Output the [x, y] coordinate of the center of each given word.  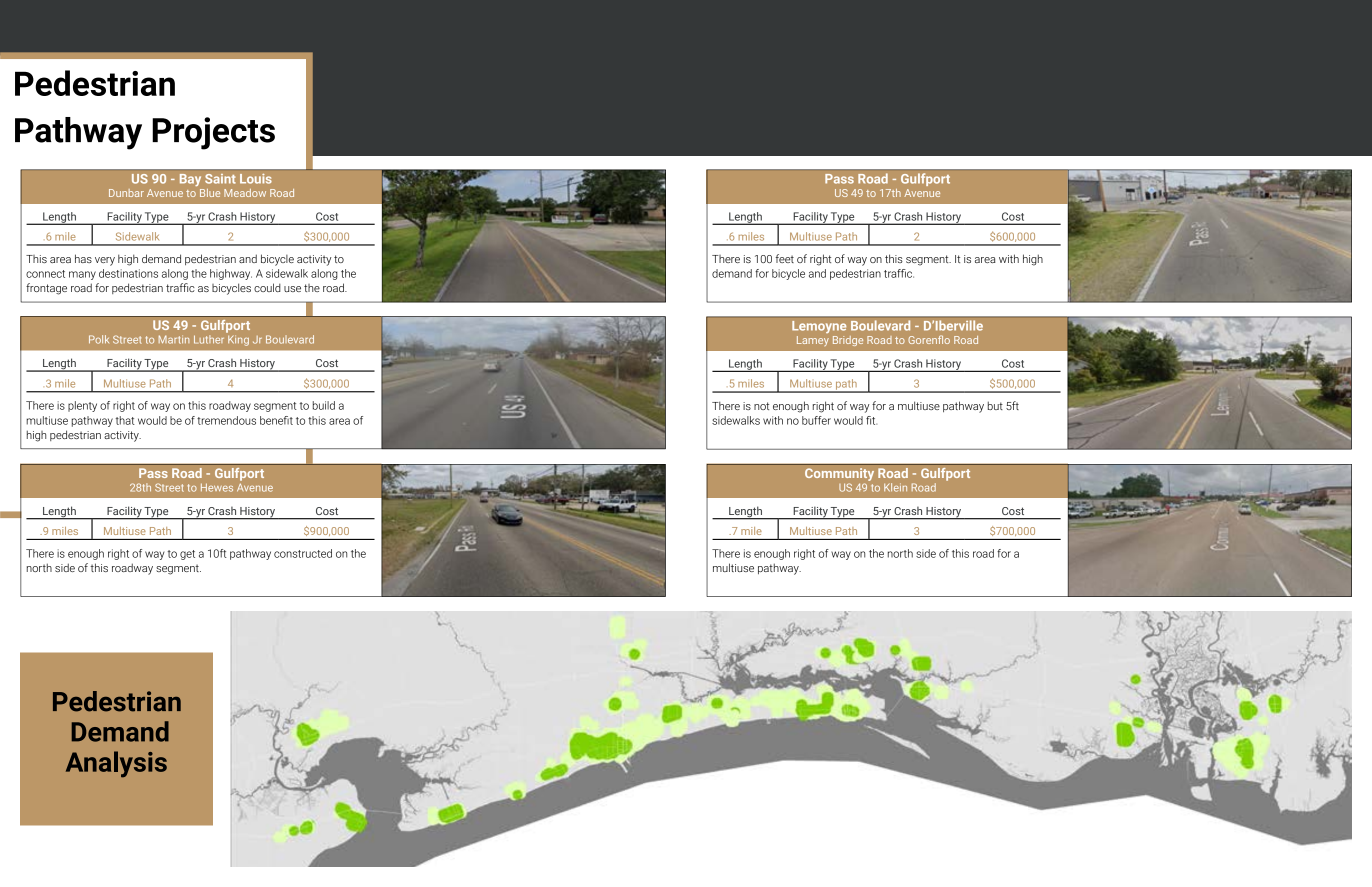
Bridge [848, 341]
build [324, 405]
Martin [174, 339]
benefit [276, 420]
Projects [213, 133]
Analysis [116, 764]
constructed [303, 553]
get [187, 555]
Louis [256, 178]
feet [785, 258]
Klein [895, 487]
